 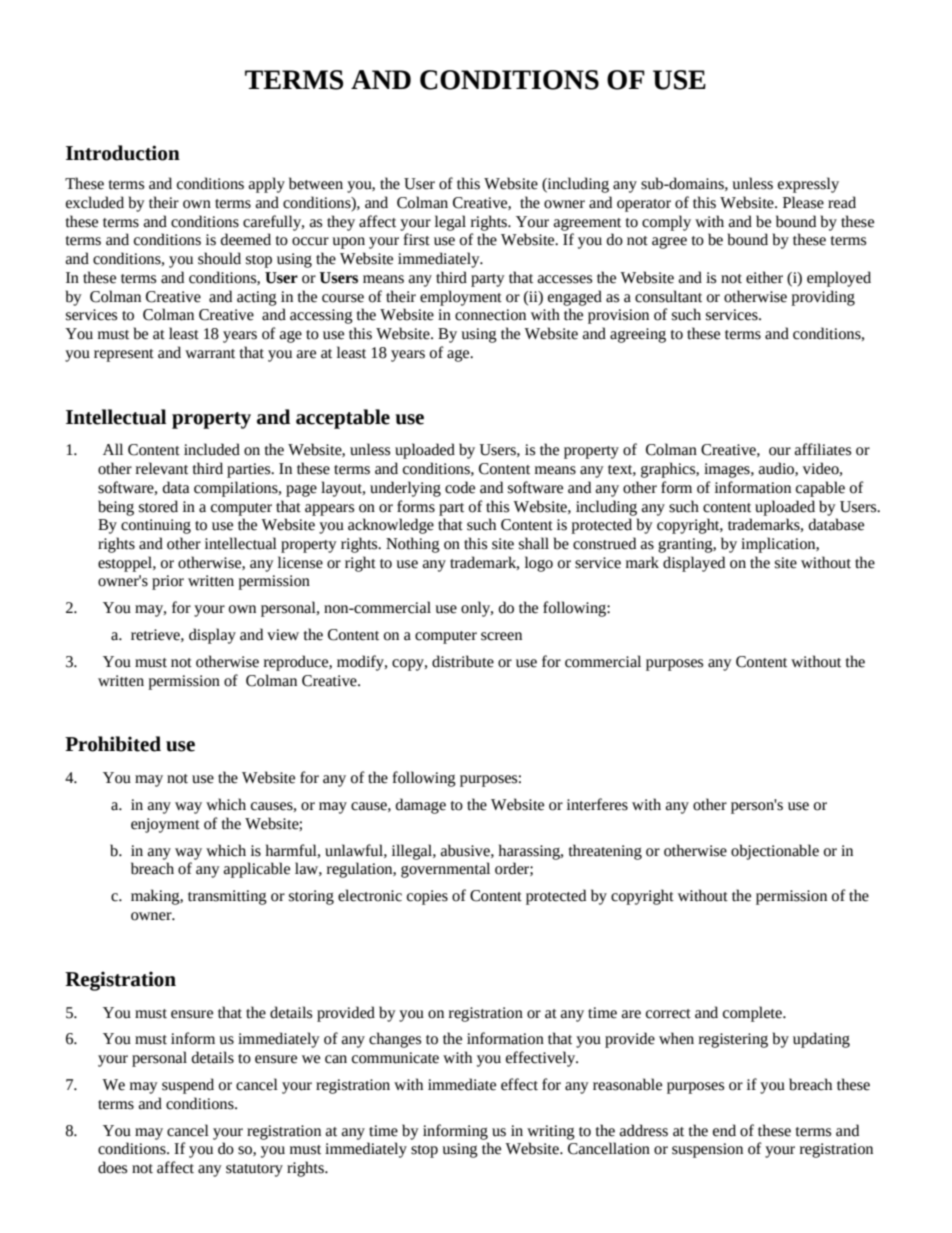 What do you see at coordinates (123, 153) in the image?
I see `Introduction` at bounding box center [123, 153].
